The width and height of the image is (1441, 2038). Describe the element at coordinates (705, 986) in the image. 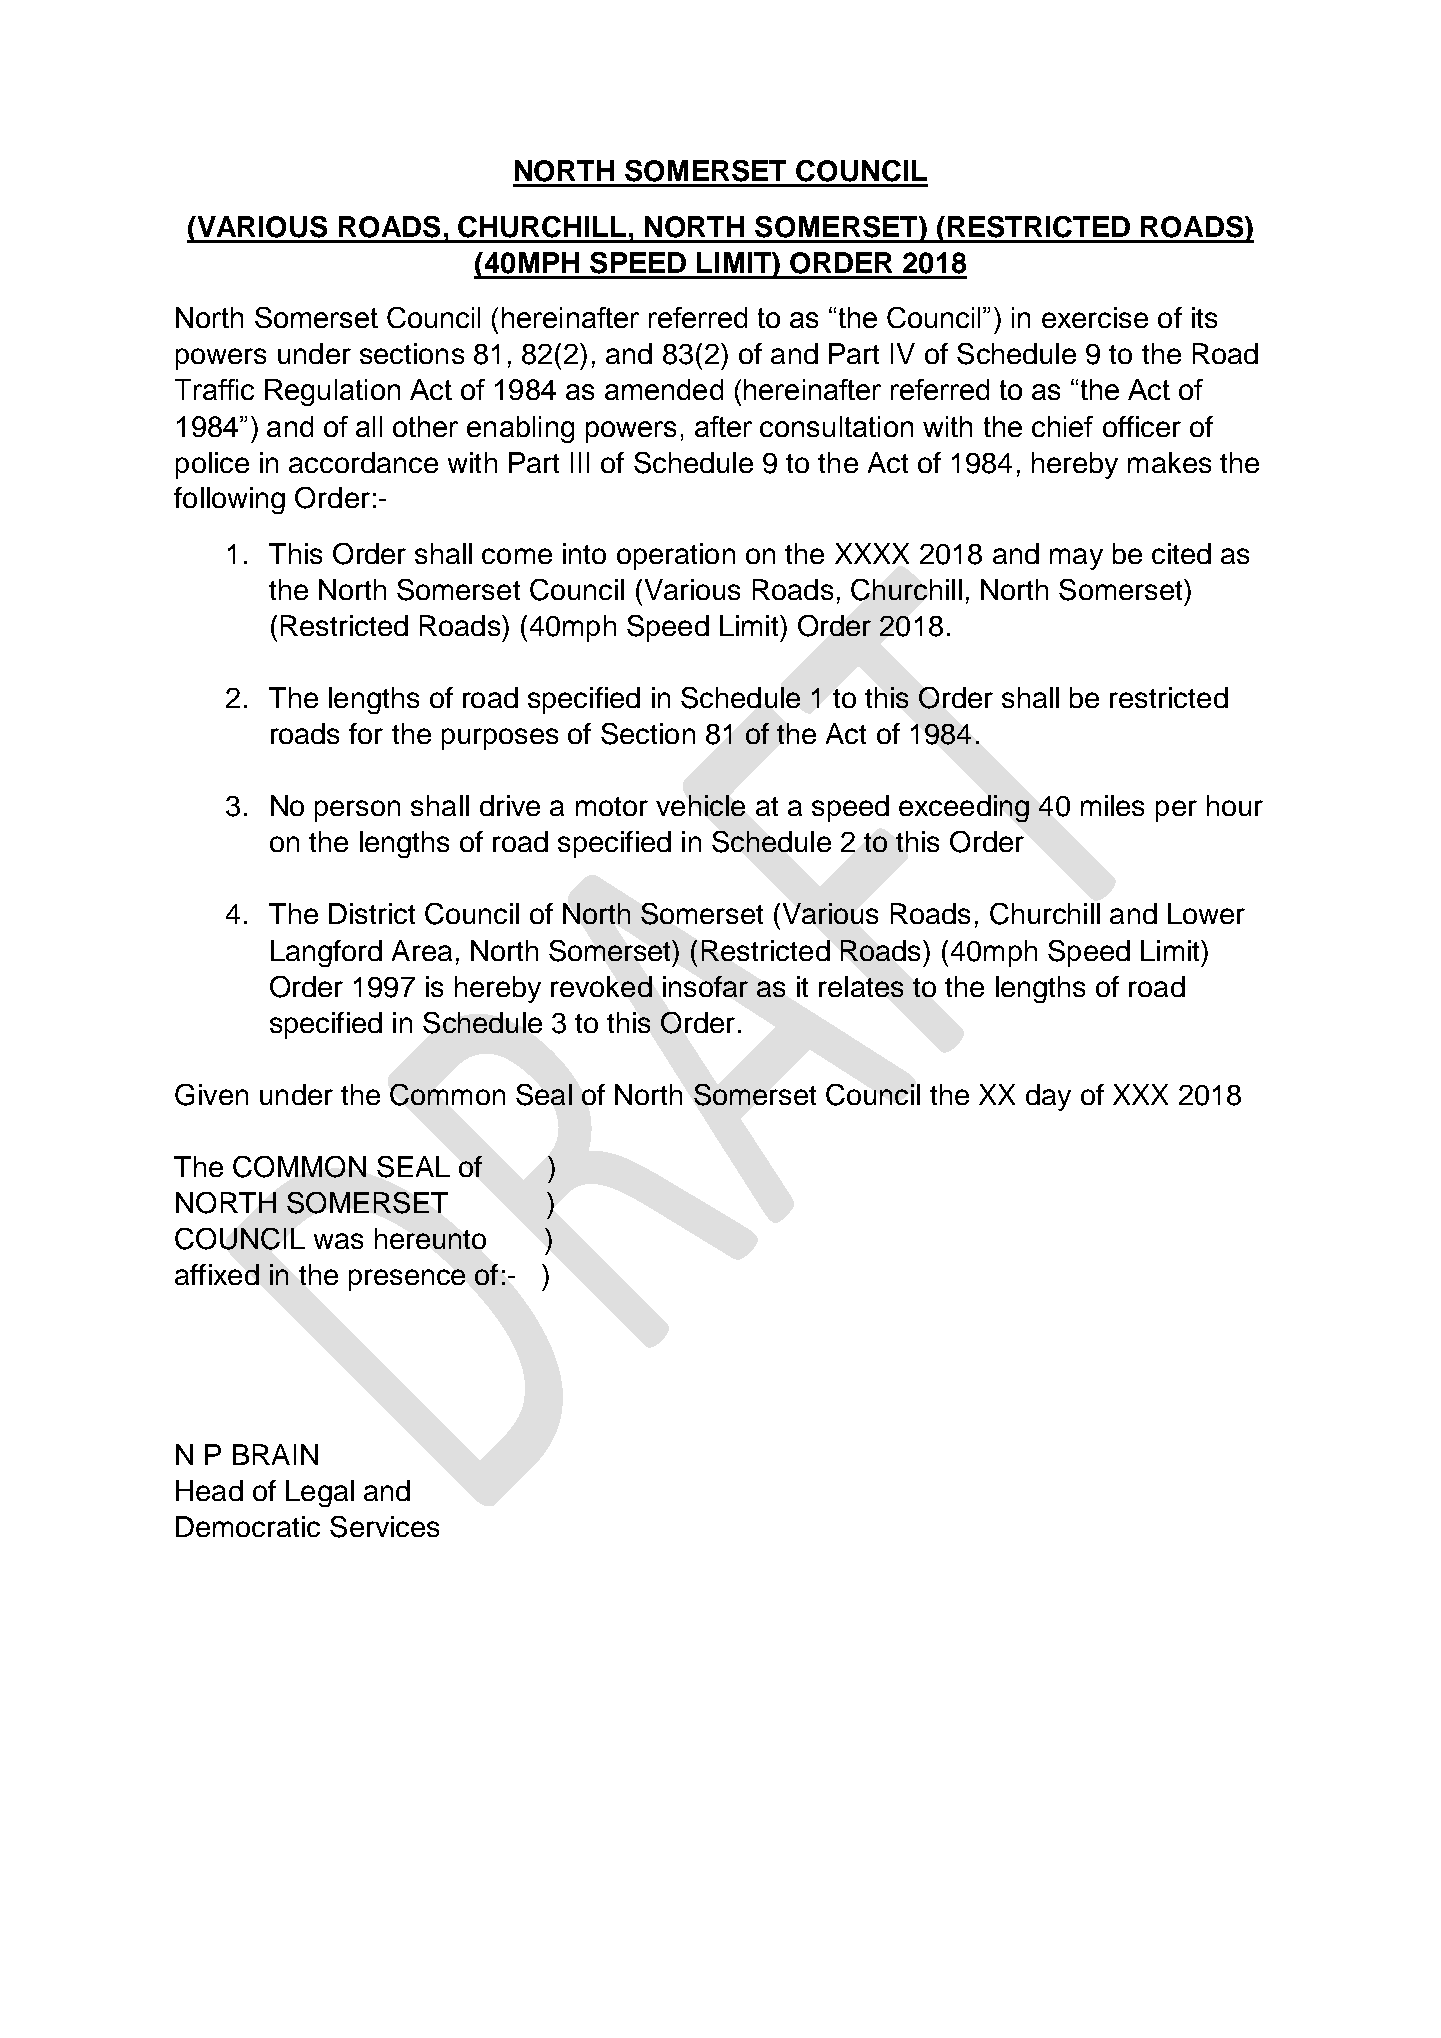

I see `insofar` at that location.
